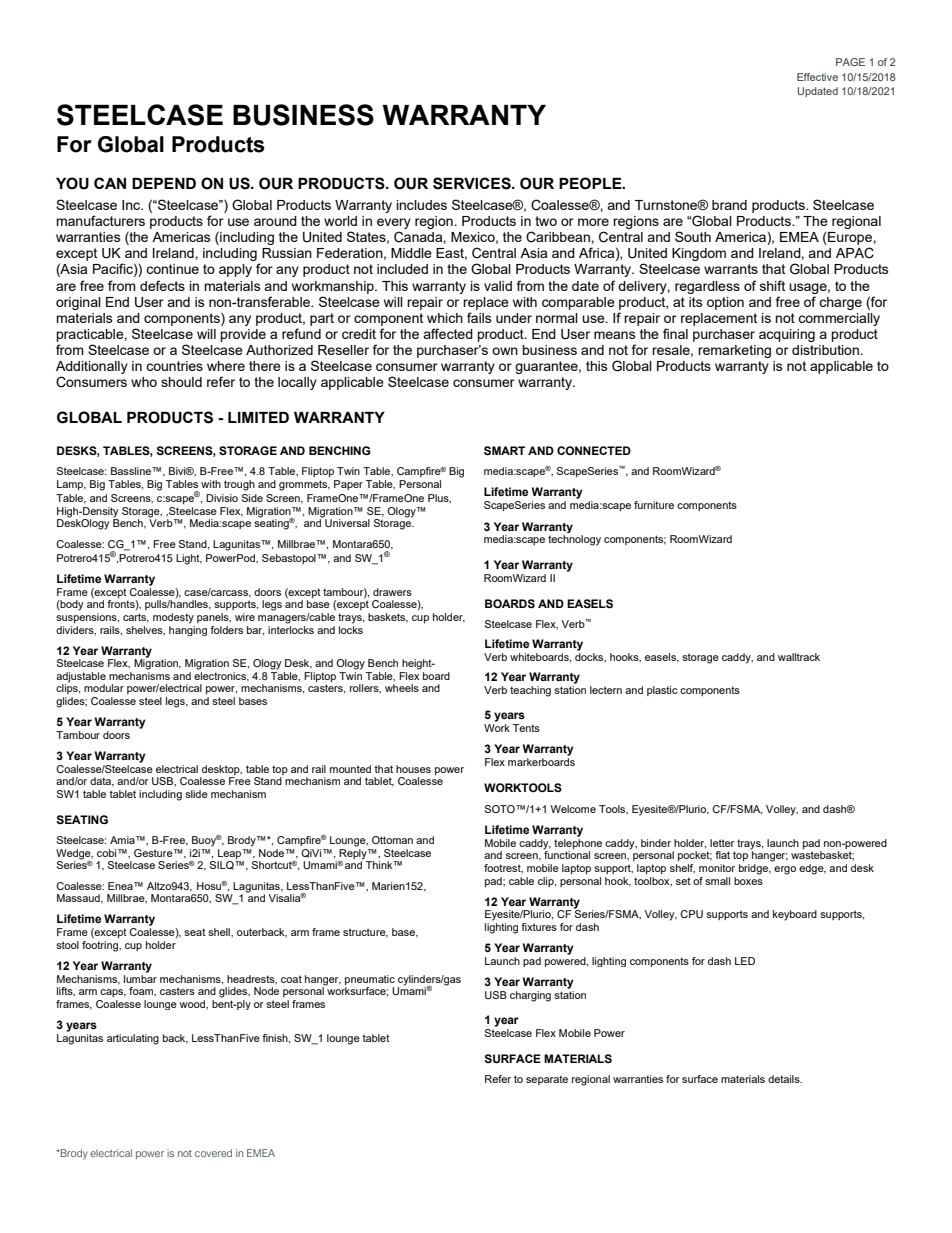 The width and height of the screenshot is (952, 1233). I want to click on letter, so click(722, 843).
